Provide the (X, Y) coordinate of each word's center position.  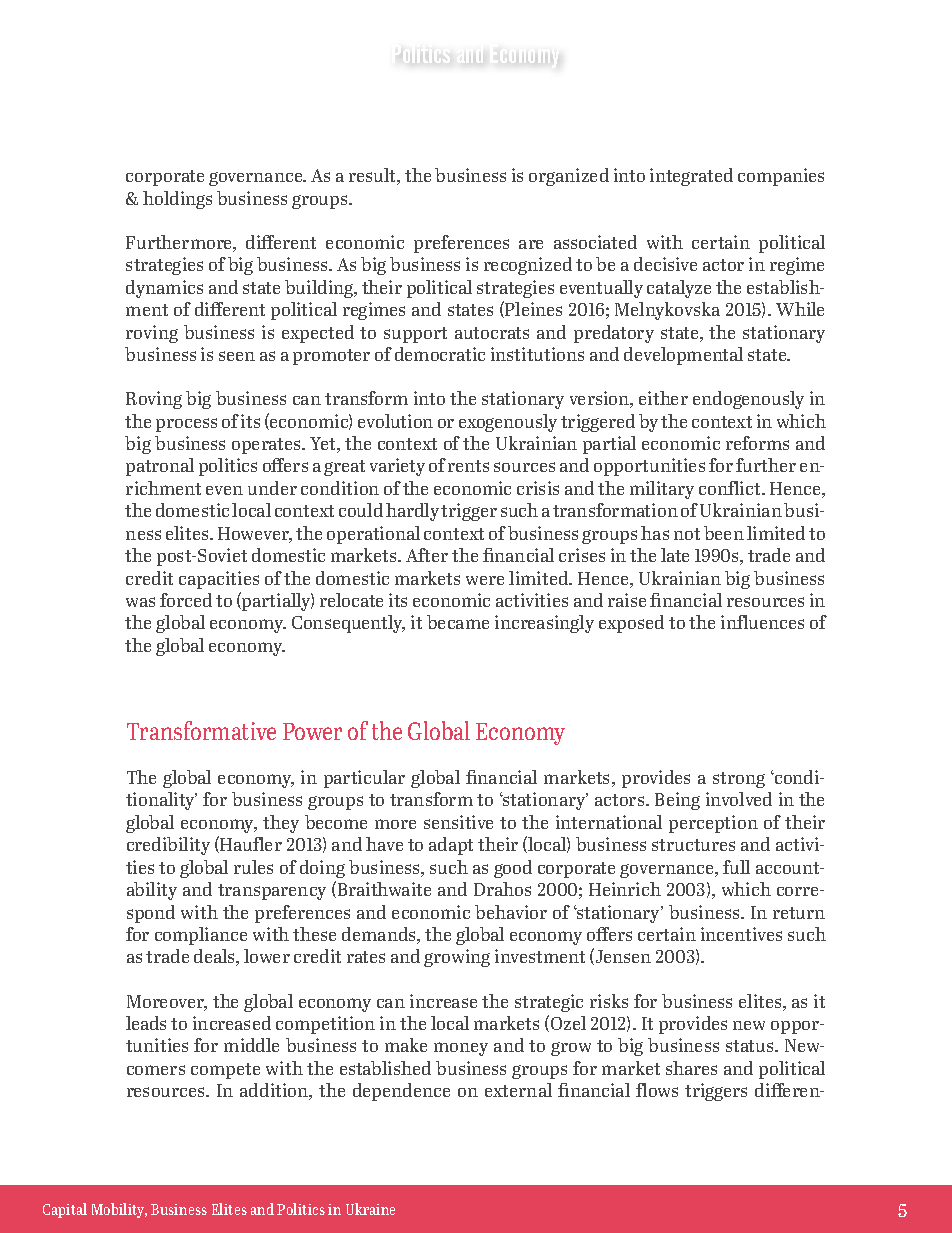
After (427, 555)
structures (693, 845)
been (724, 533)
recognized (528, 266)
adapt (451, 846)
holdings (177, 200)
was (140, 602)
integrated (691, 177)
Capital (65, 1210)
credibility (168, 846)
